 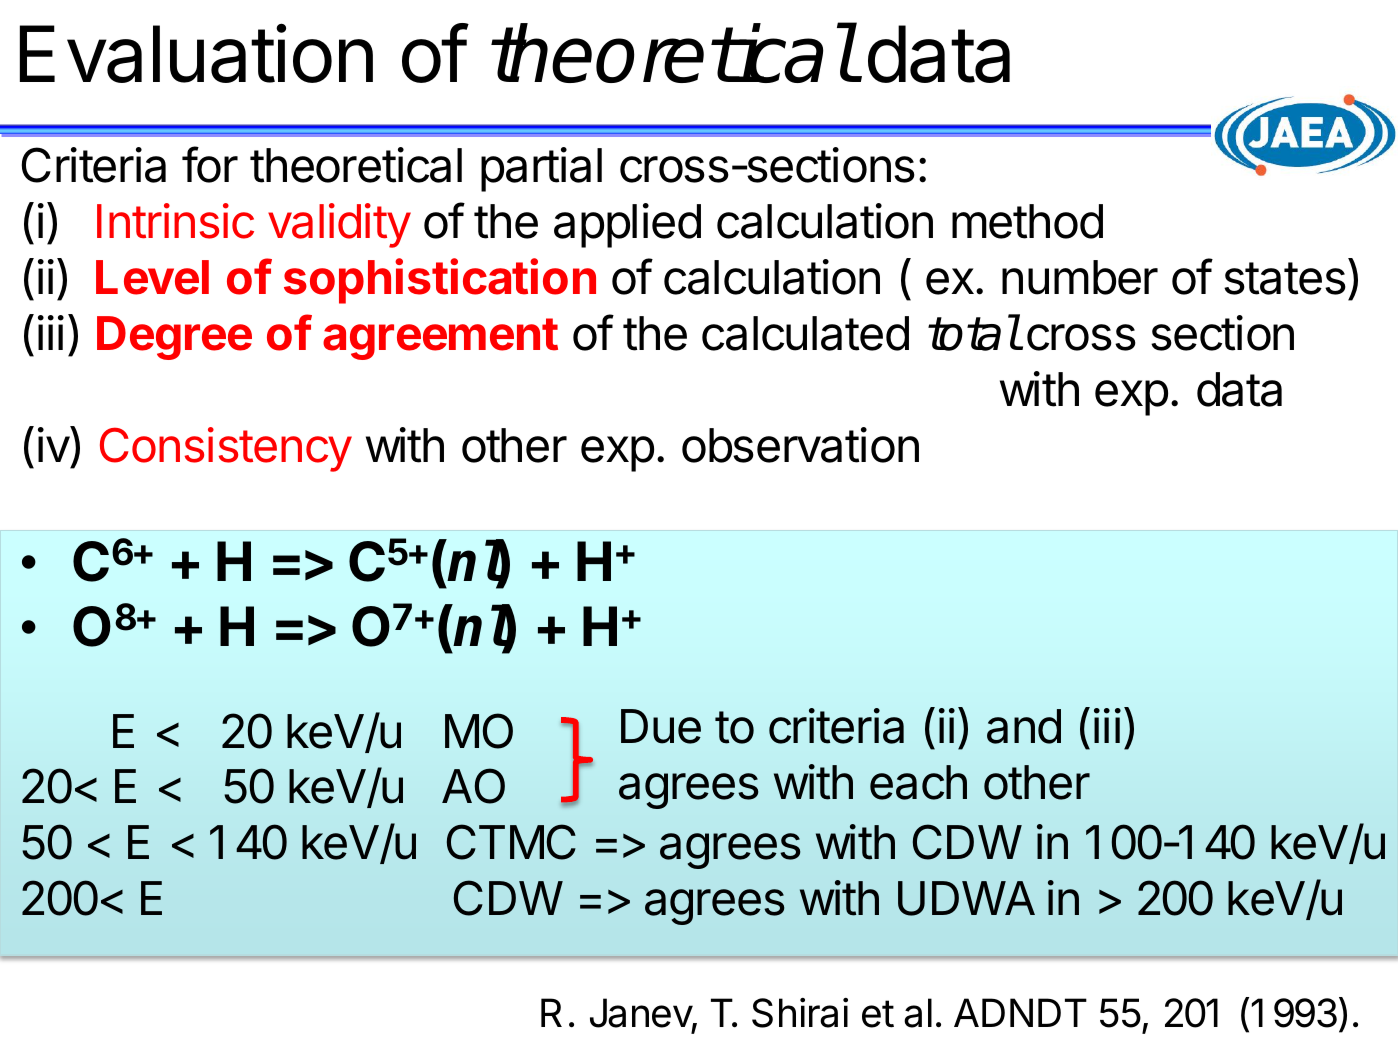 I want to click on Evaluation, so click(x=196, y=53).
